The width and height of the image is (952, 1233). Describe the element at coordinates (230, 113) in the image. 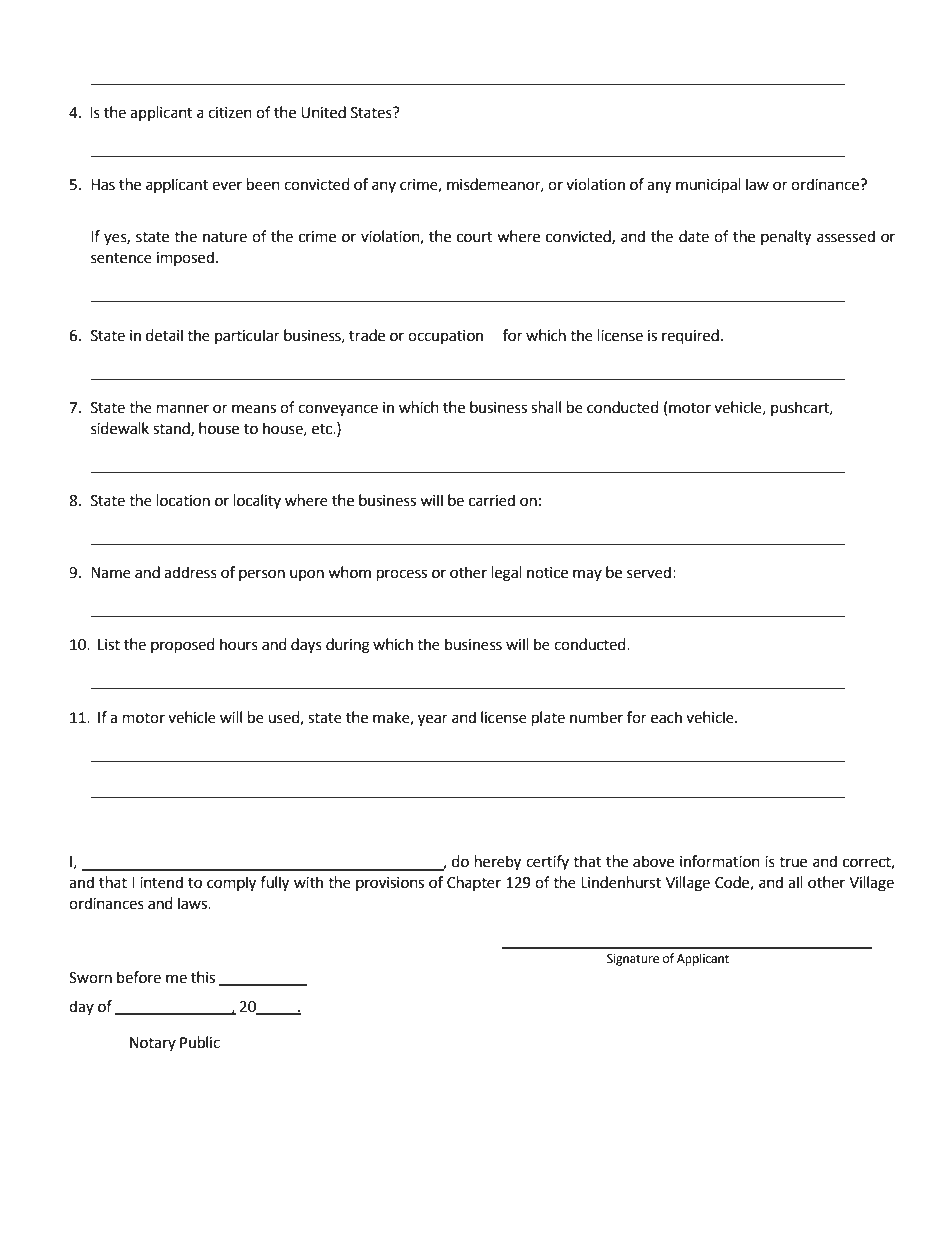

I see `citizen` at that location.
